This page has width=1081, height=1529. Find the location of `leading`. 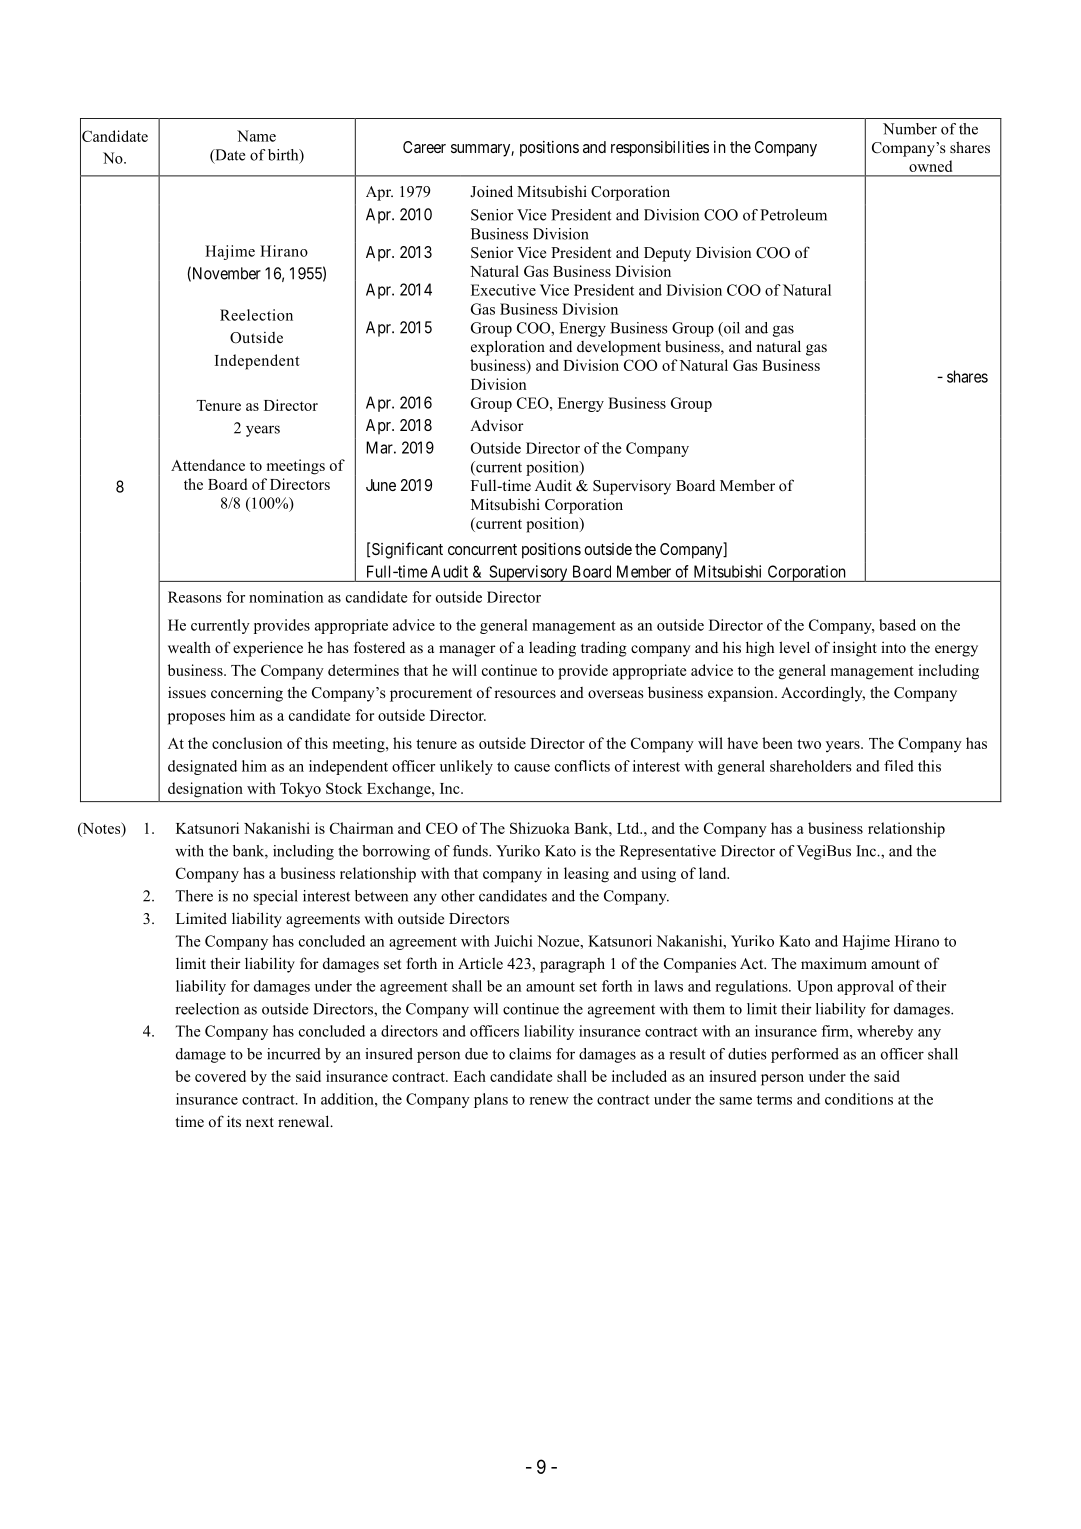

leading is located at coordinates (552, 649).
